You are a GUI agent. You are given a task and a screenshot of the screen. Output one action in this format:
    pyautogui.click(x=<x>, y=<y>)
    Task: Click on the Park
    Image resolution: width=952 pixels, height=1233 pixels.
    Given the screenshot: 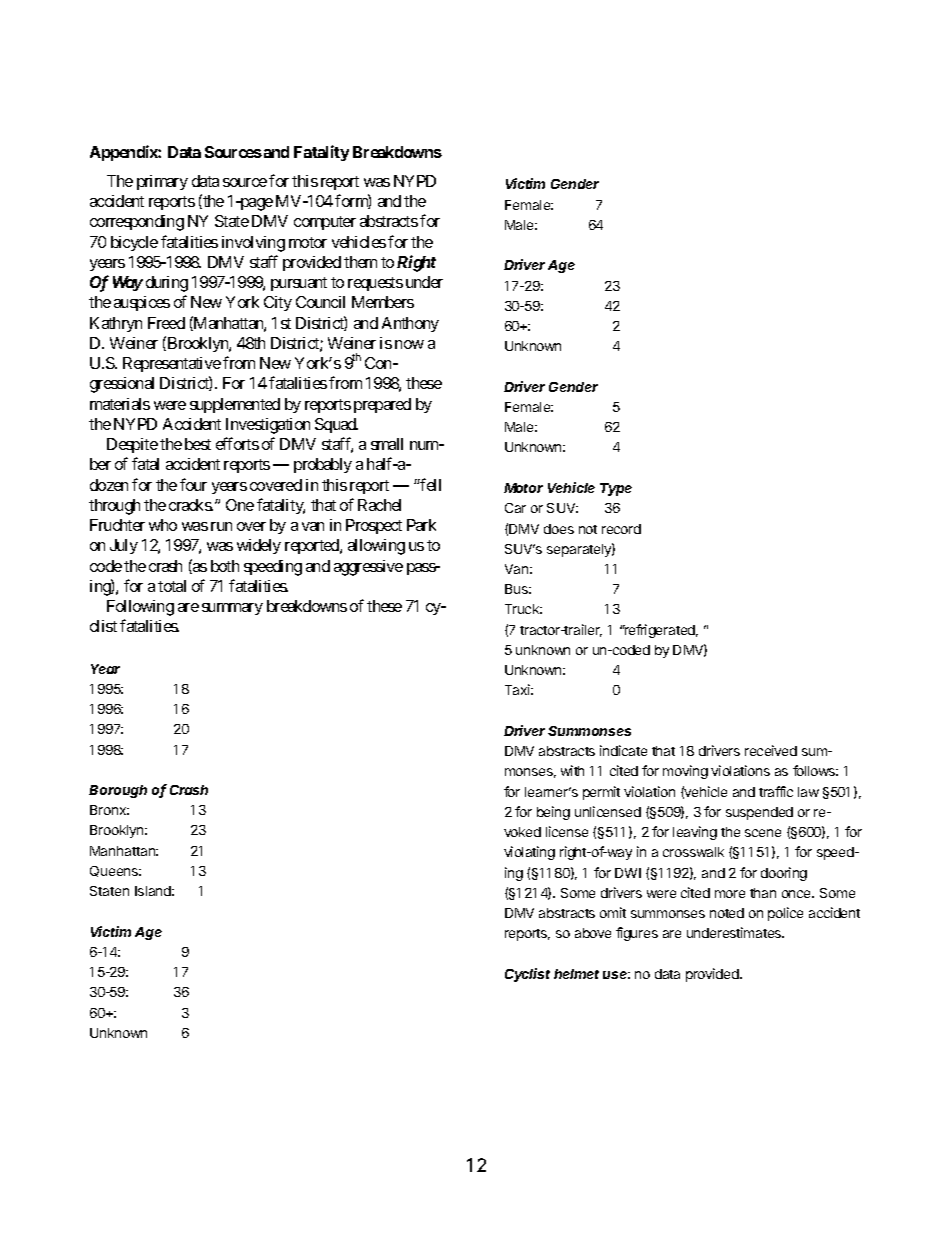 What is the action you would take?
    pyautogui.click(x=421, y=525)
